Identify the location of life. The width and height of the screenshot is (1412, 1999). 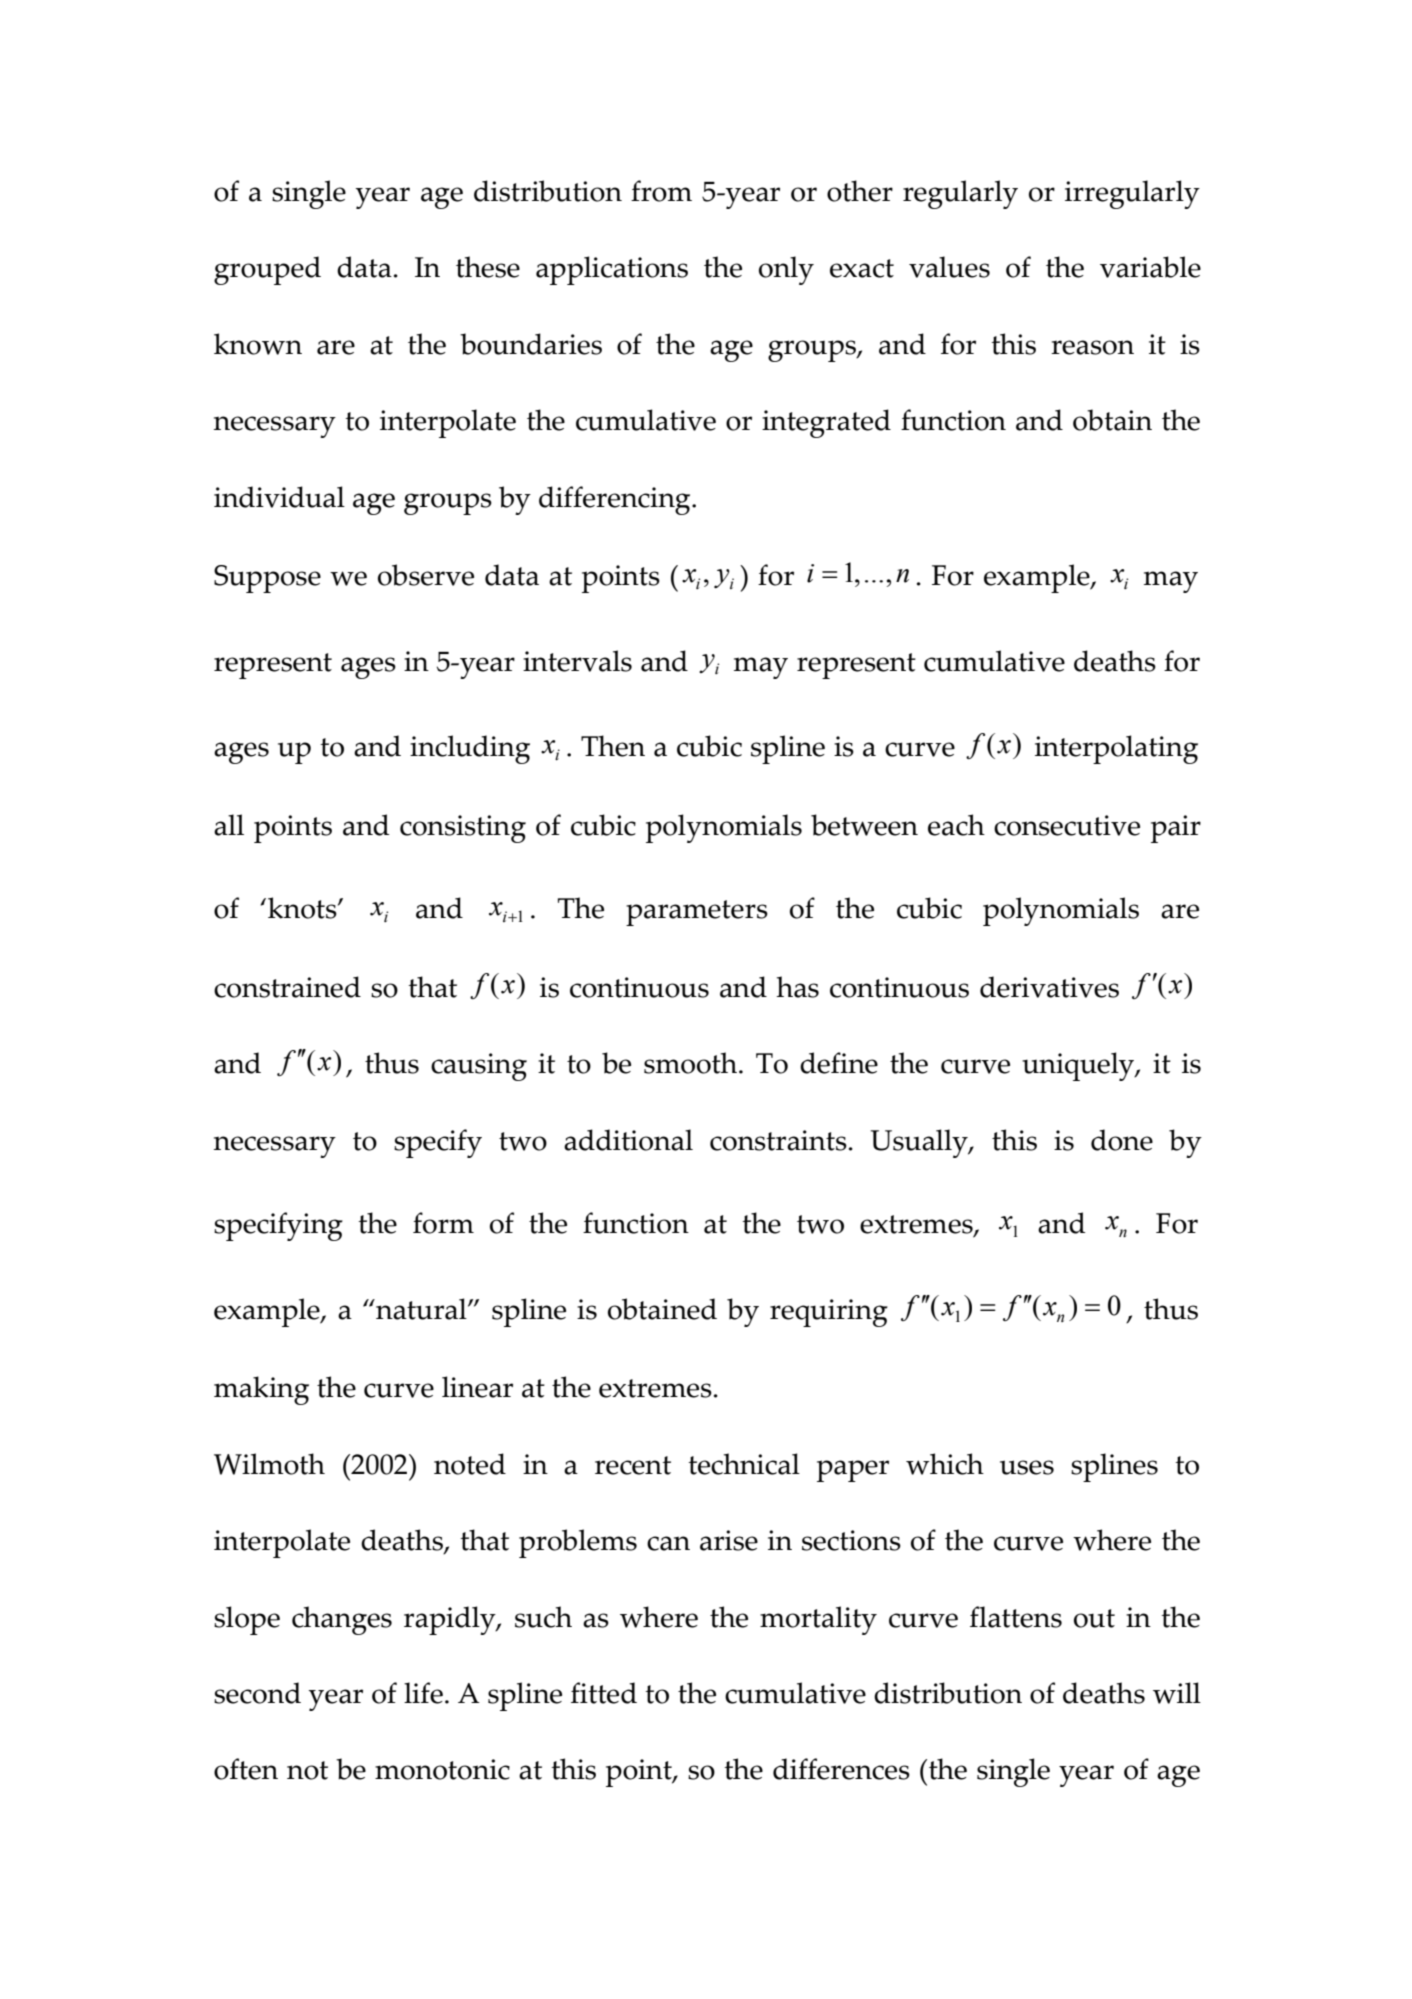
(423, 1693).
